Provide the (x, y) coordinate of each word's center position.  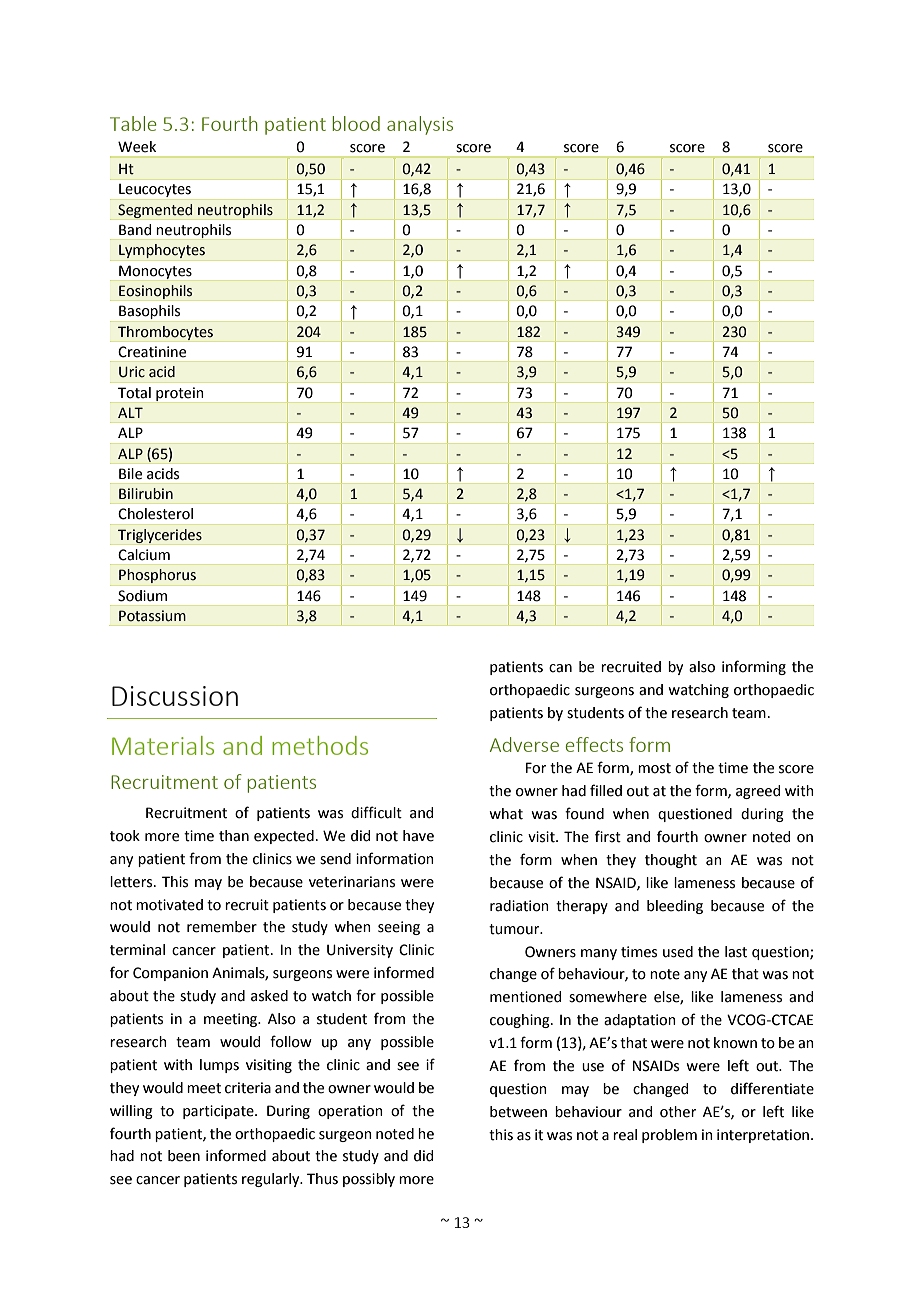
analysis (420, 125)
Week (137, 147)
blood (356, 123)
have (418, 836)
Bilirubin (146, 493)
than (234, 836)
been (184, 1156)
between (518, 1112)
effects (594, 744)
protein (179, 394)
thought (671, 861)
